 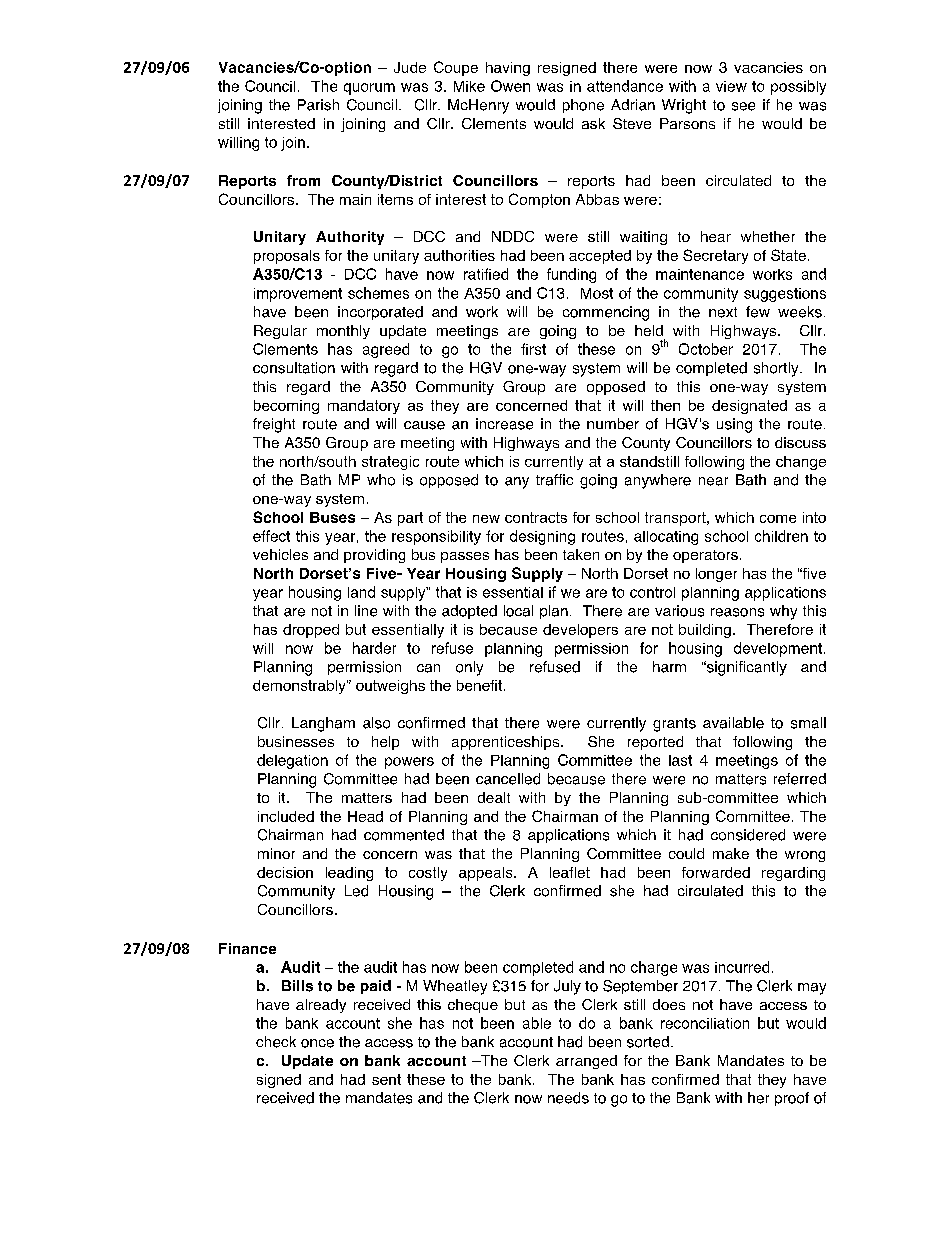 I want to click on check, so click(x=276, y=1042).
